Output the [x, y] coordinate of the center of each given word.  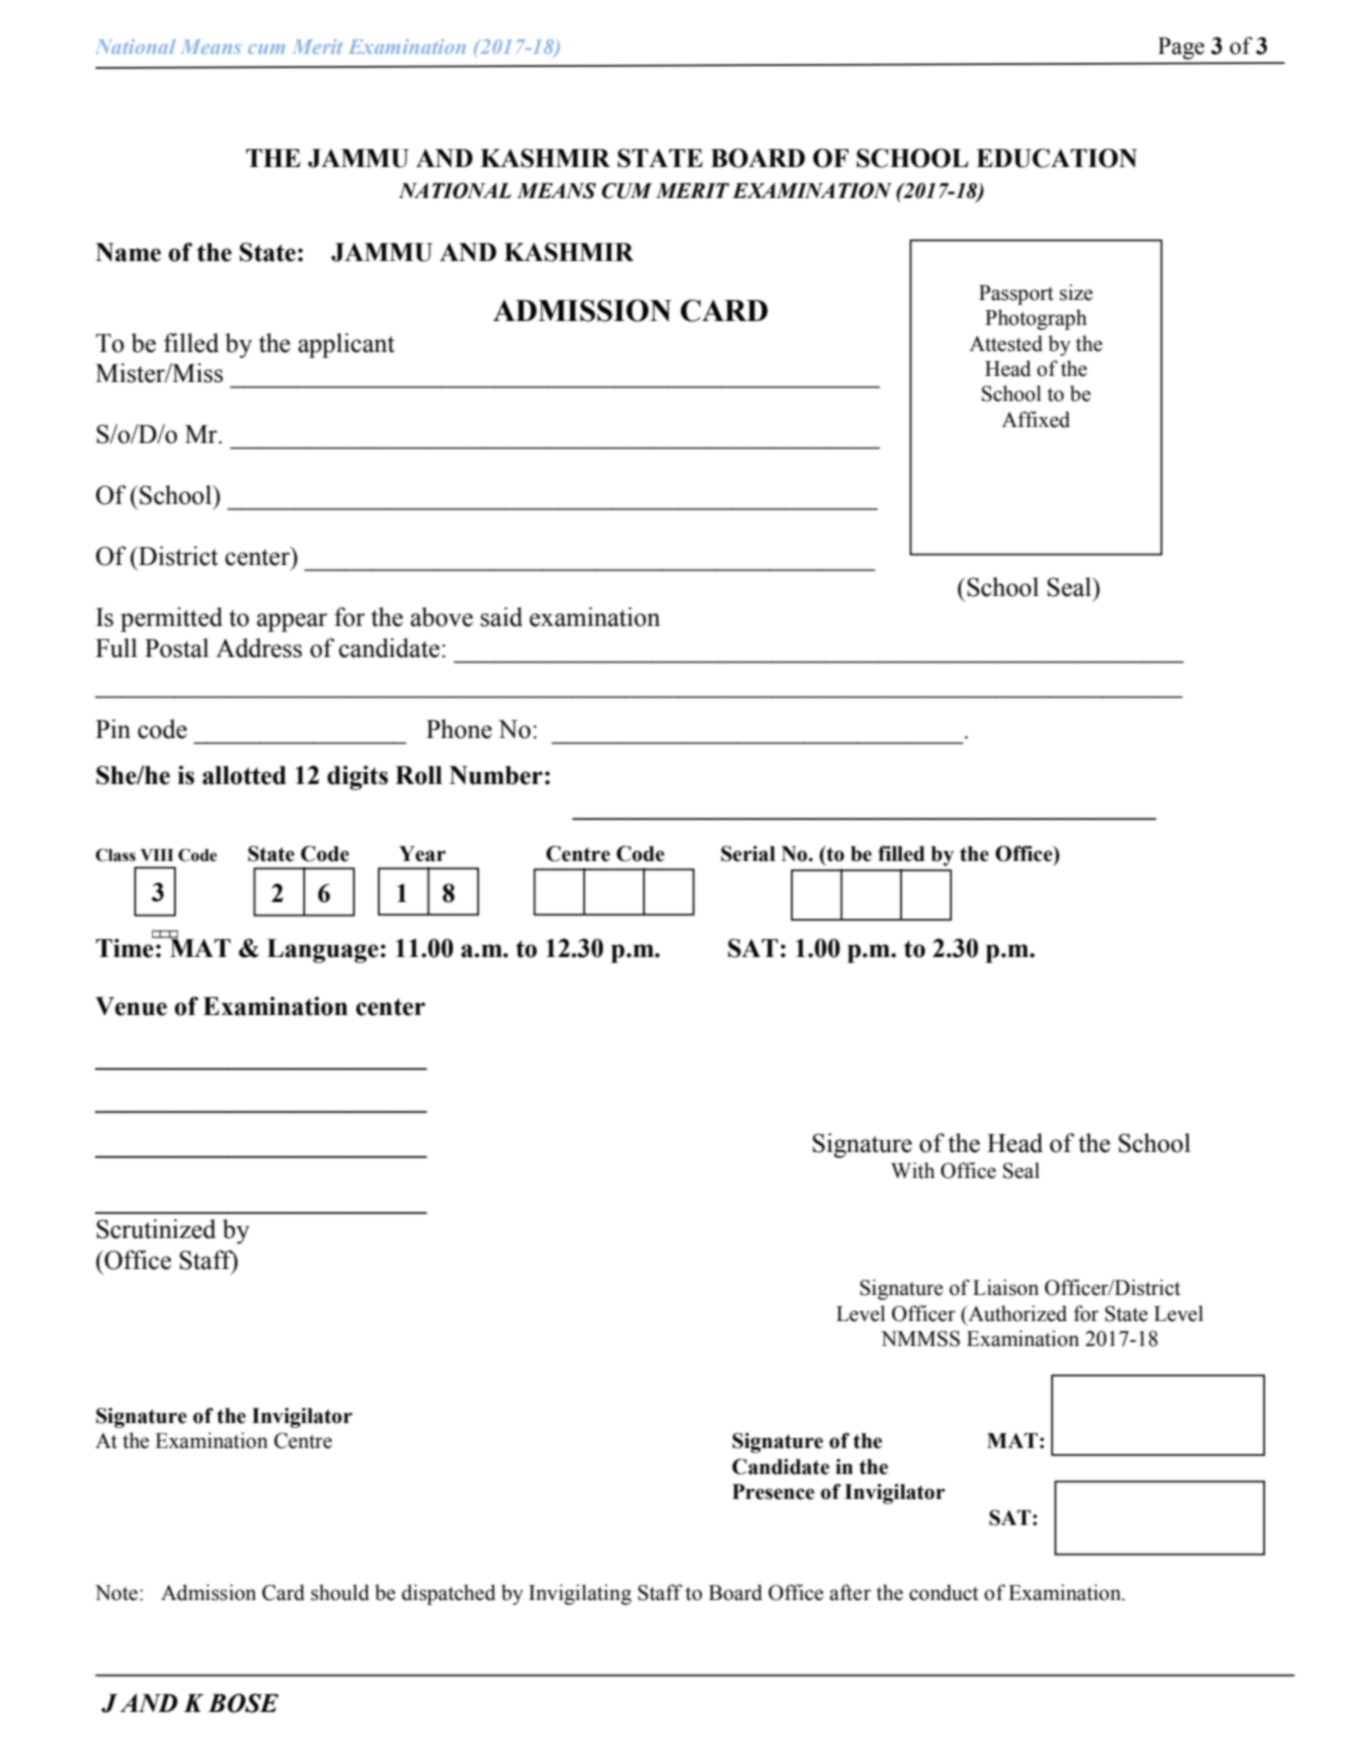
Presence [773, 1492]
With [913, 1170]
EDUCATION [1056, 158]
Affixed [1036, 419]
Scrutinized [156, 1229]
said [502, 617]
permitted [171, 619]
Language [322, 951]
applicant [346, 345]
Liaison [1006, 1287]
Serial [748, 854]
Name [128, 252]
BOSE [243, 1703]
